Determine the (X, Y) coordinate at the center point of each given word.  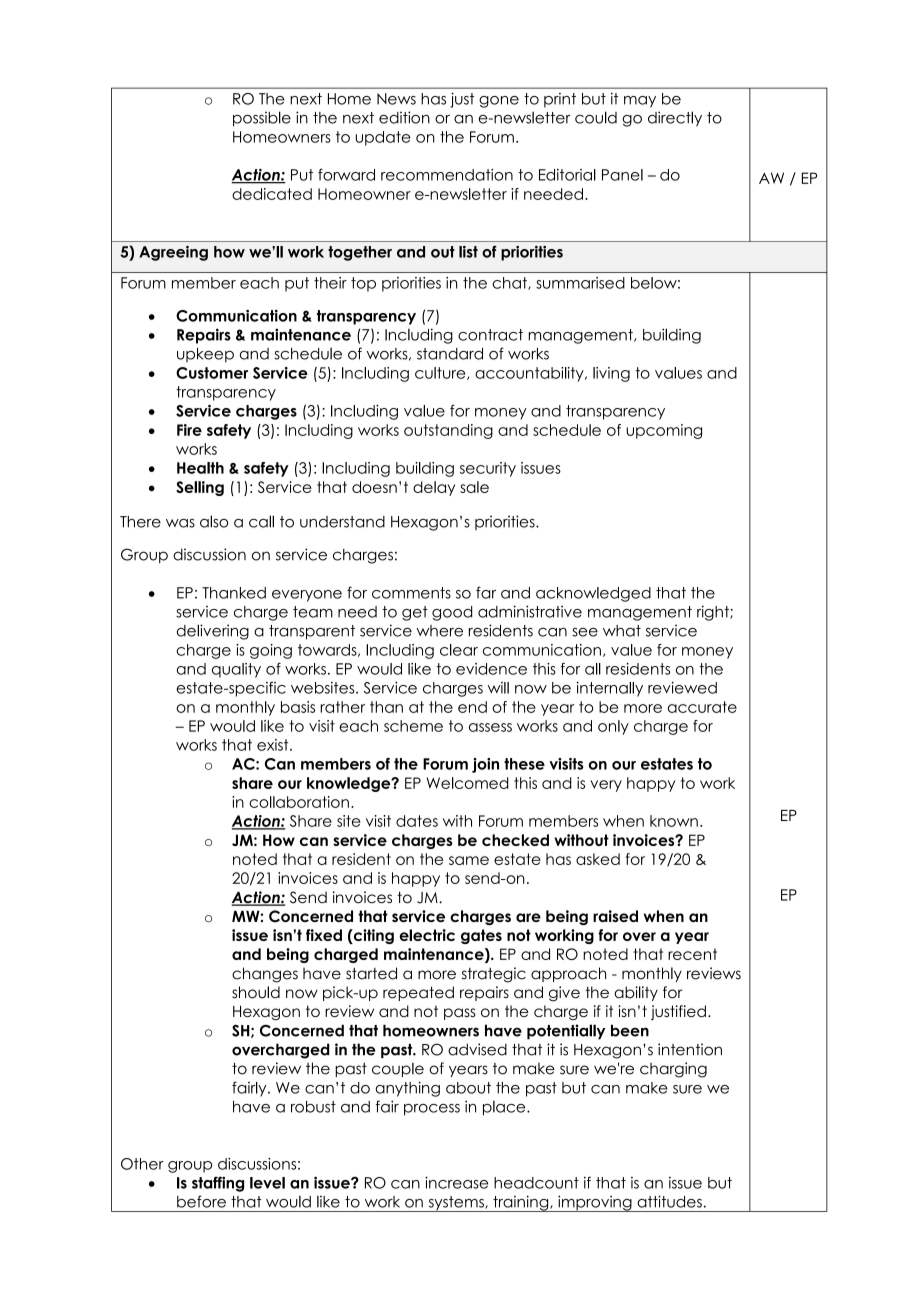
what (622, 631)
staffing (218, 1184)
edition (404, 117)
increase (456, 1182)
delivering (213, 632)
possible (262, 119)
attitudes (669, 1201)
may (640, 102)
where (439, 631)
